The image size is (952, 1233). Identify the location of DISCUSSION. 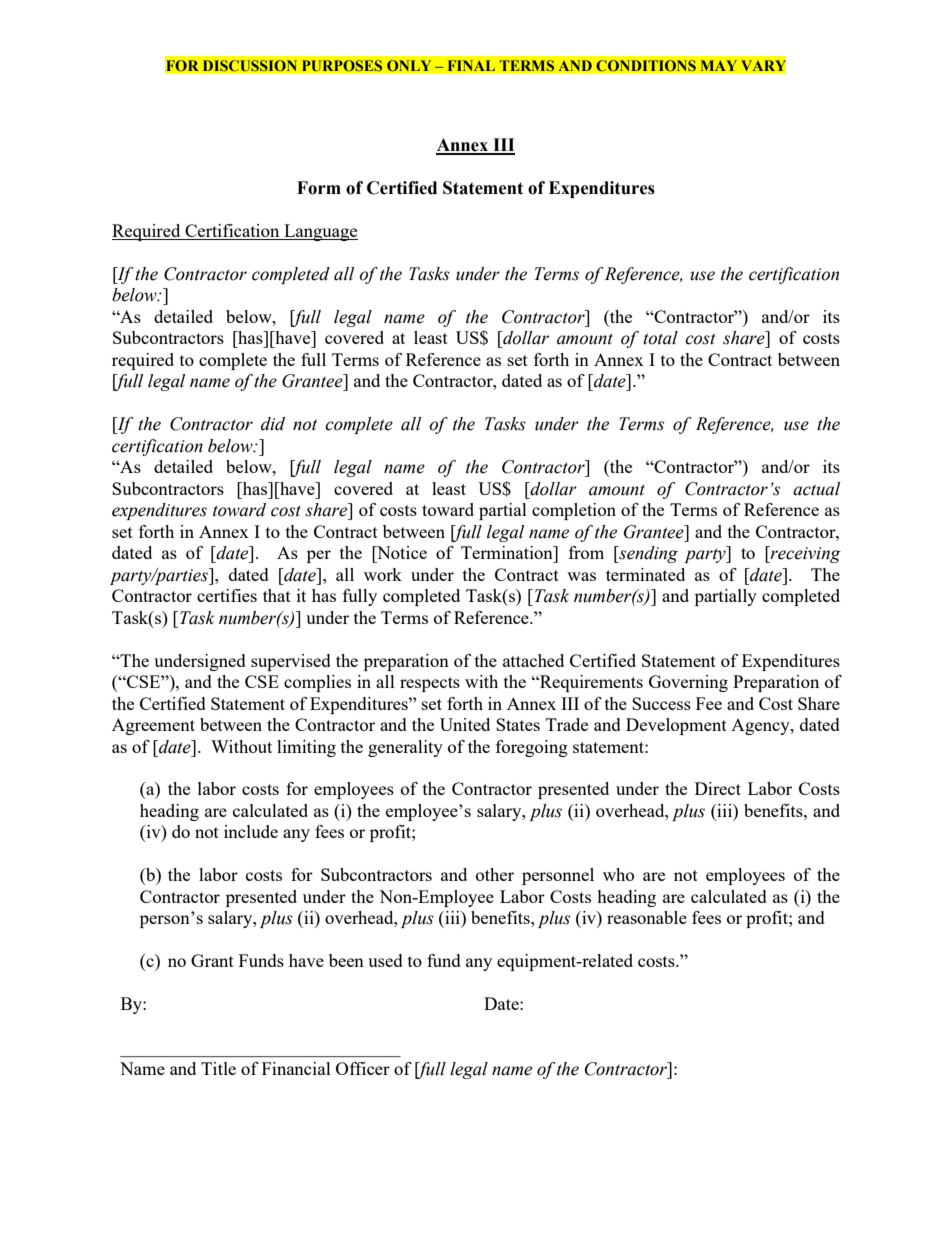
(250, 65).
